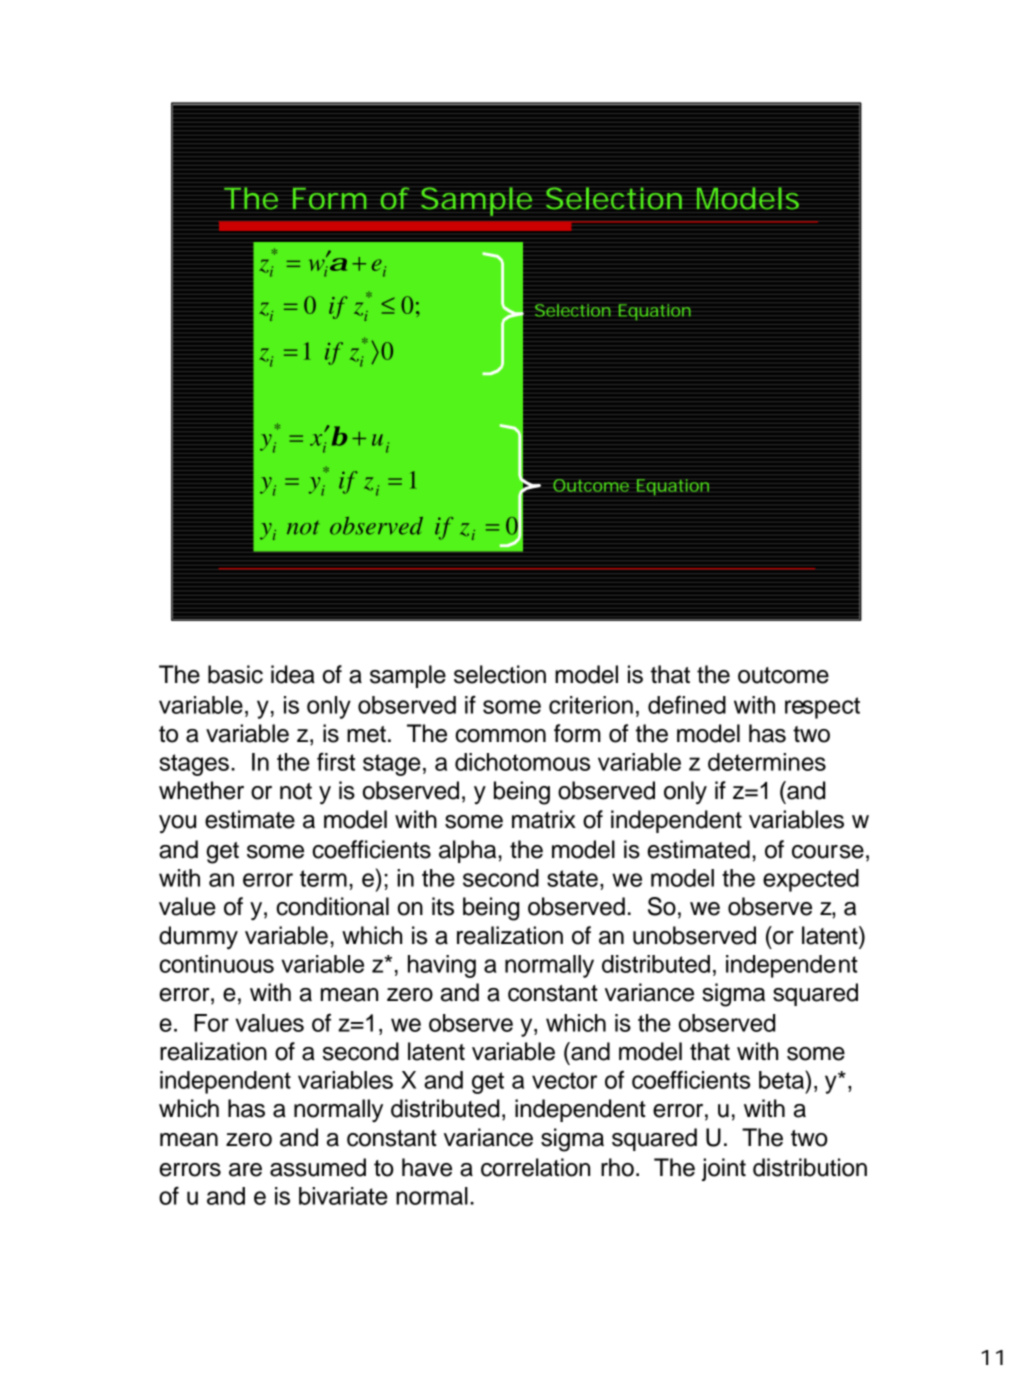 This document has height=1375, width=1031. Describe the element at coordinates (564, 1080) in the document. I see `vector` at that location.
